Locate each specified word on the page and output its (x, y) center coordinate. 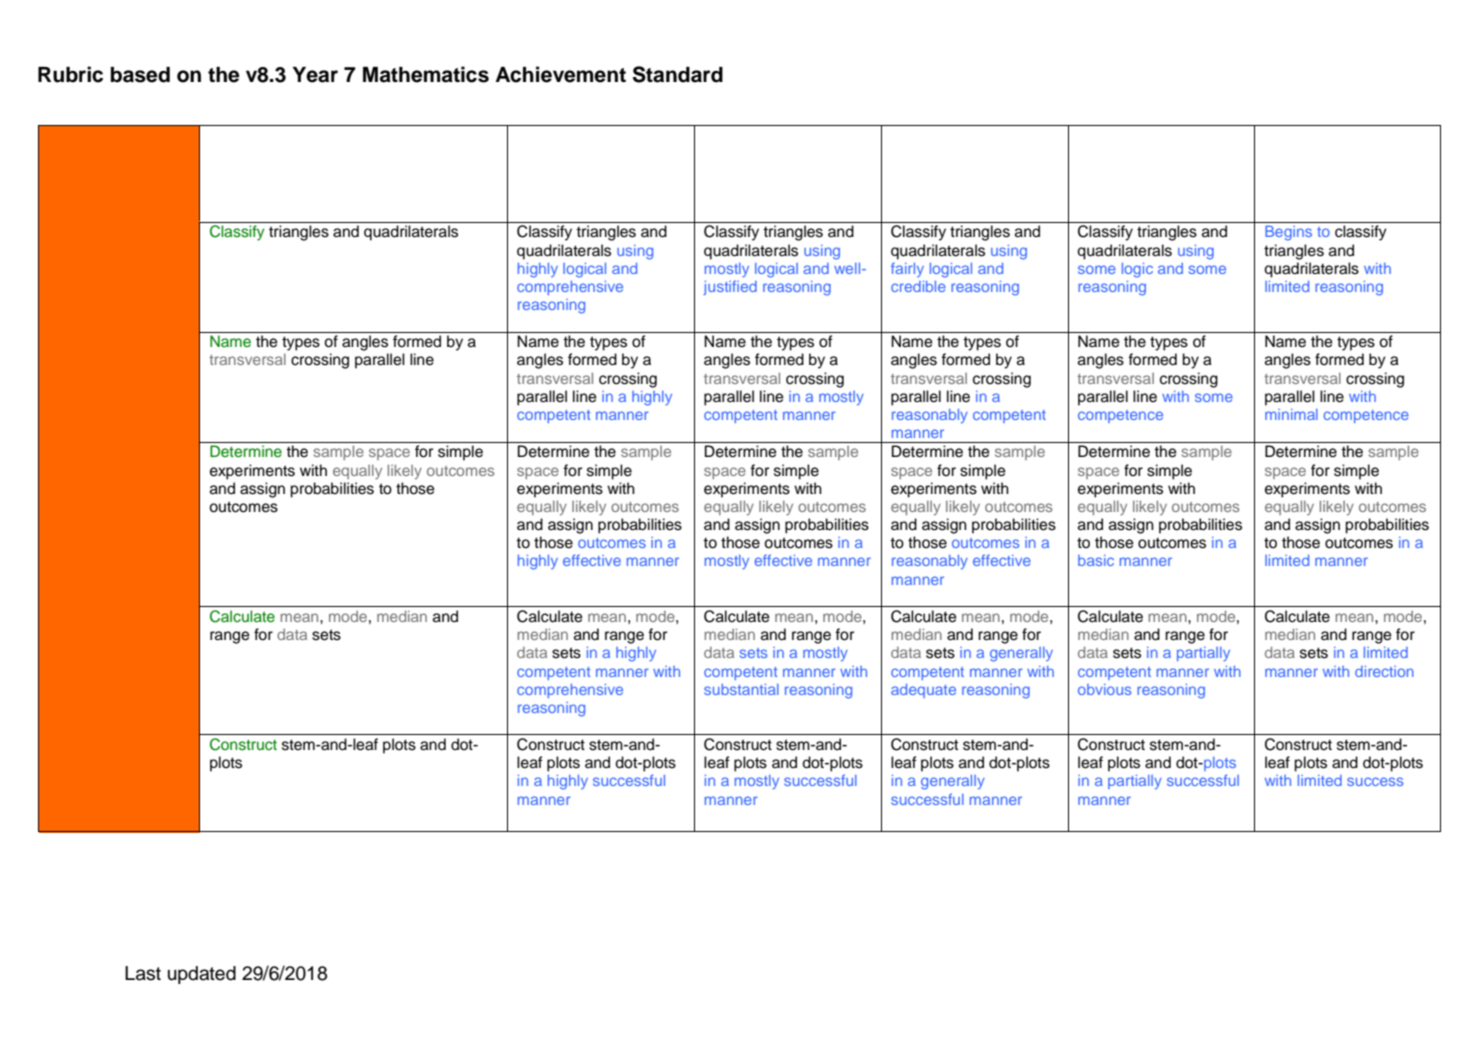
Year (315, 75)
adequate (923, 691)
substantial (741, 689)
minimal (1291, 414)
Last (143, 973)
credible (918, 286)
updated (202, 975)
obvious (1104, 689)
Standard (678, 74)
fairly (907, 269)
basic (1096, 560)
